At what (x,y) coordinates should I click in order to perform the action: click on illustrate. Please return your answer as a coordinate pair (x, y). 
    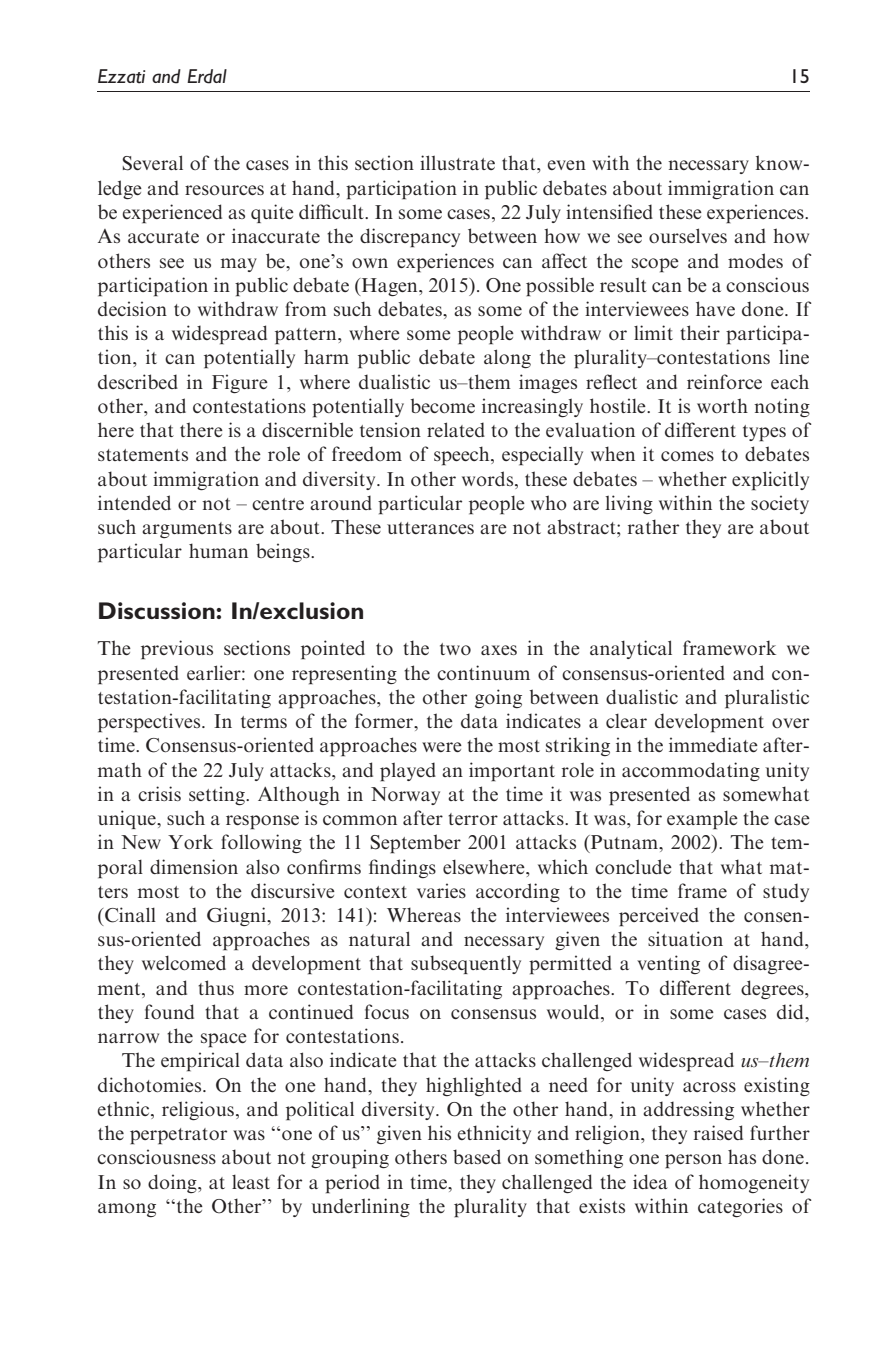
    Looking at the image, I should click on (457, 162).
